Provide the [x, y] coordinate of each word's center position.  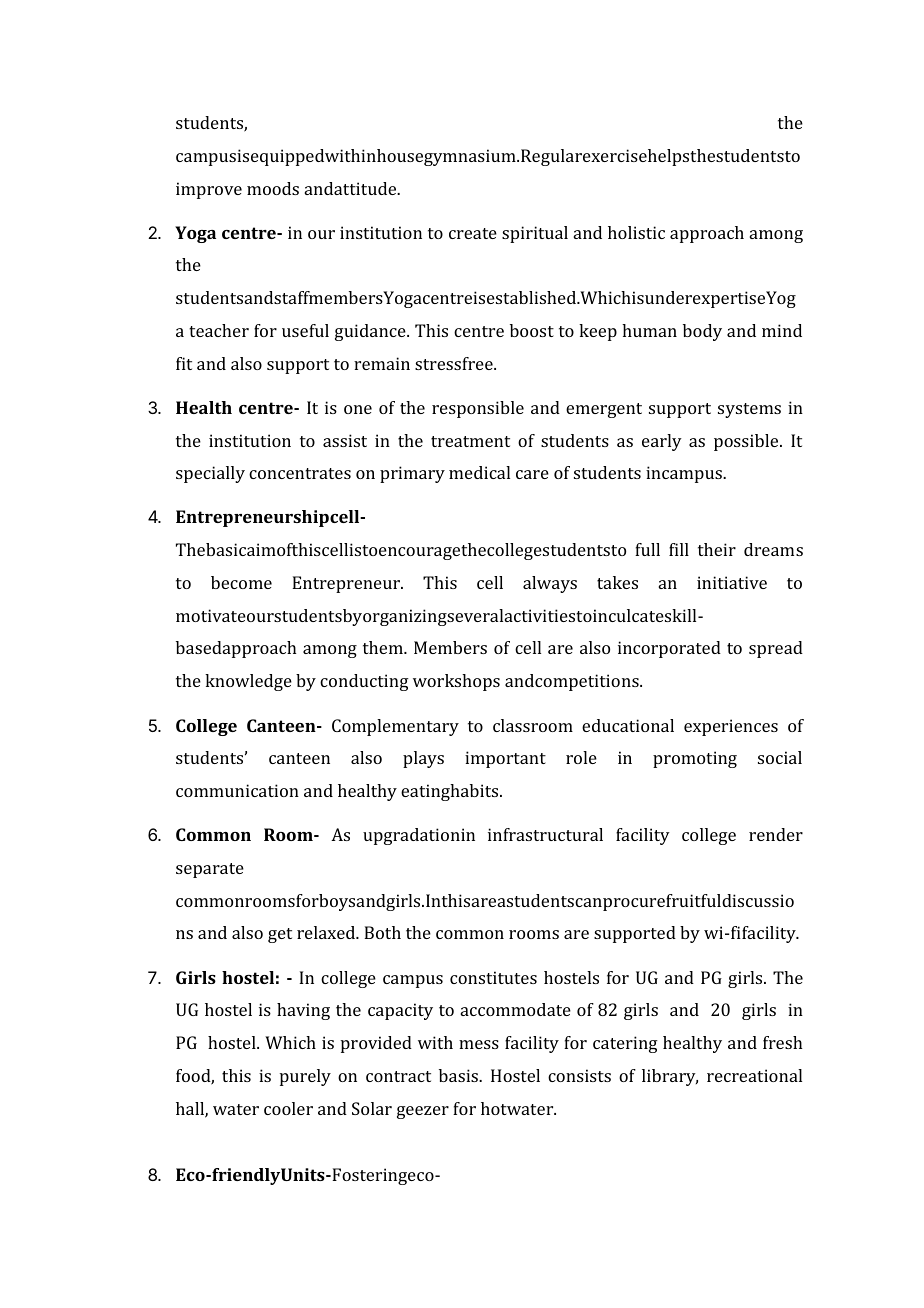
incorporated [669, 649]
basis [460, 1075]
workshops [456, 682]
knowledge [248, 682]
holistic [636, 232]
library [670, 1077]
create [473, 233]
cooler [288, 1108]
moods [273, 188]
